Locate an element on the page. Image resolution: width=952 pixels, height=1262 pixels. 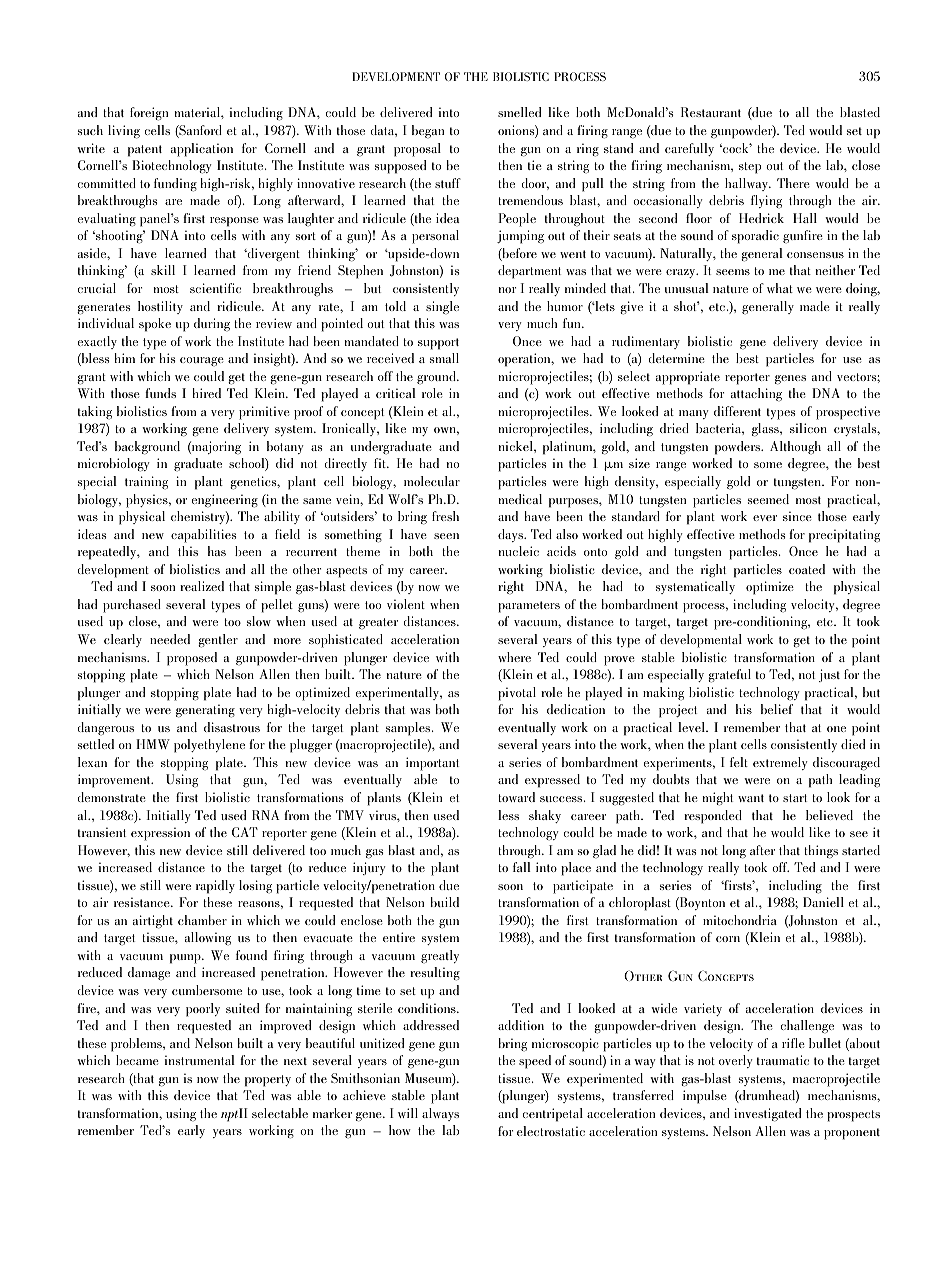
investigated is located at coordinates (767, 1115).
